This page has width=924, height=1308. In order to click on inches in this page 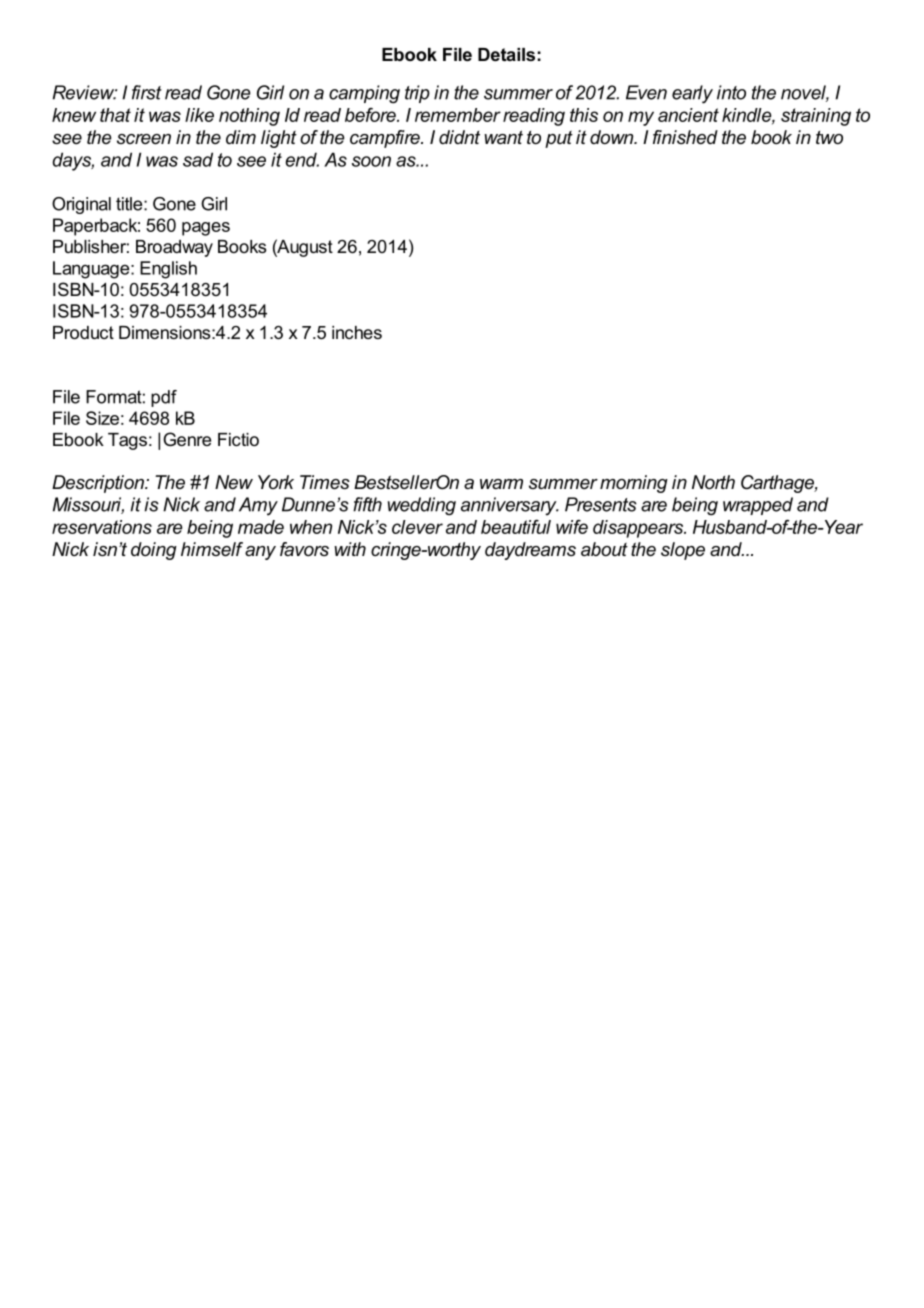, I will do `click(357, 332)`.
